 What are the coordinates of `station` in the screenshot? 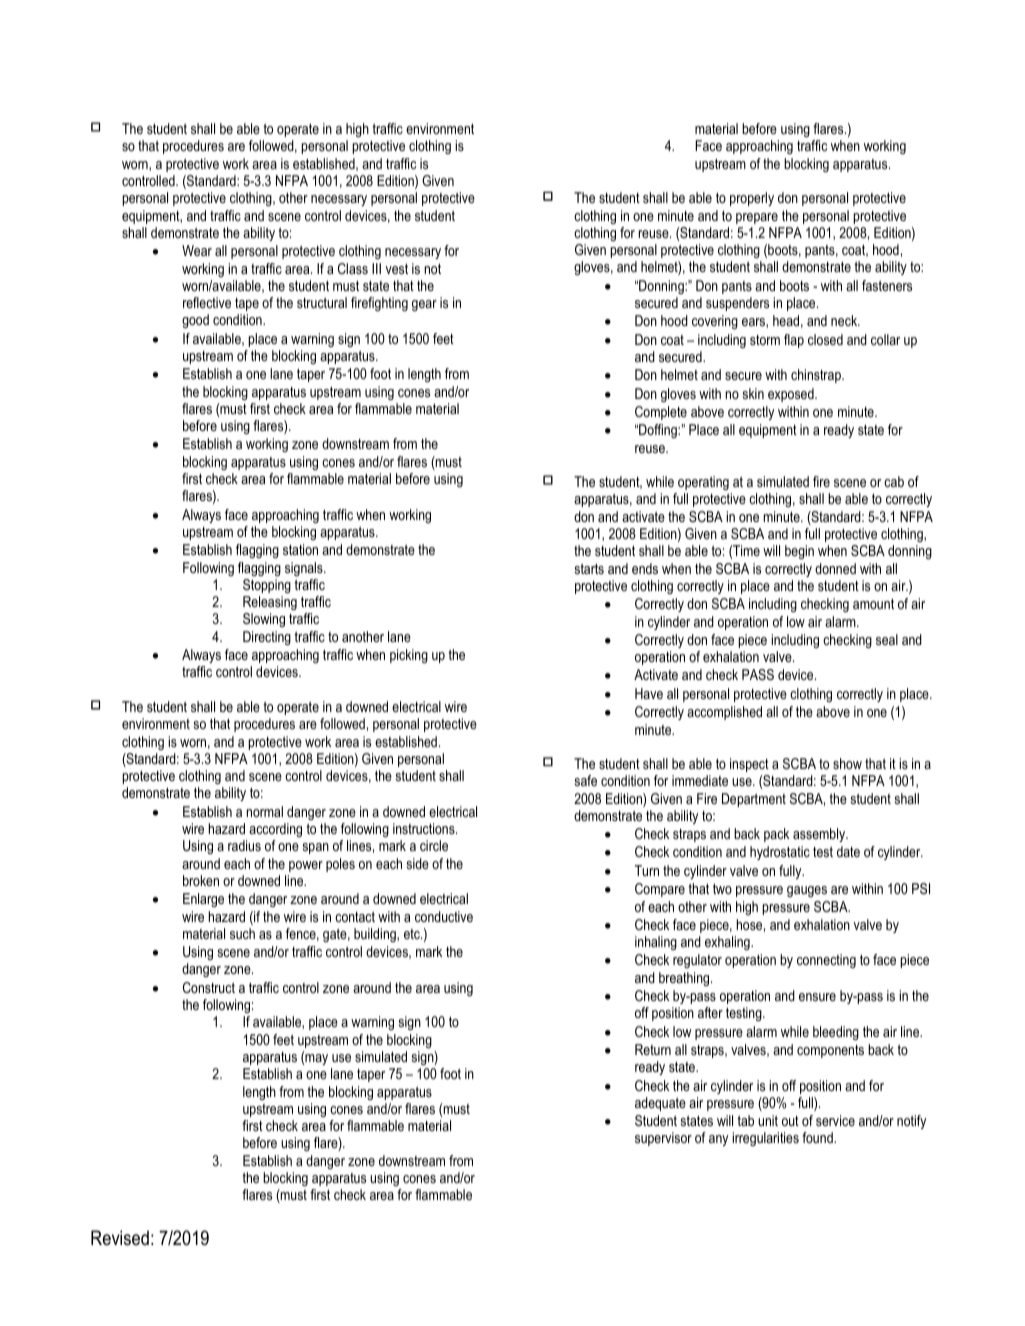 It's located at (300, 549).
